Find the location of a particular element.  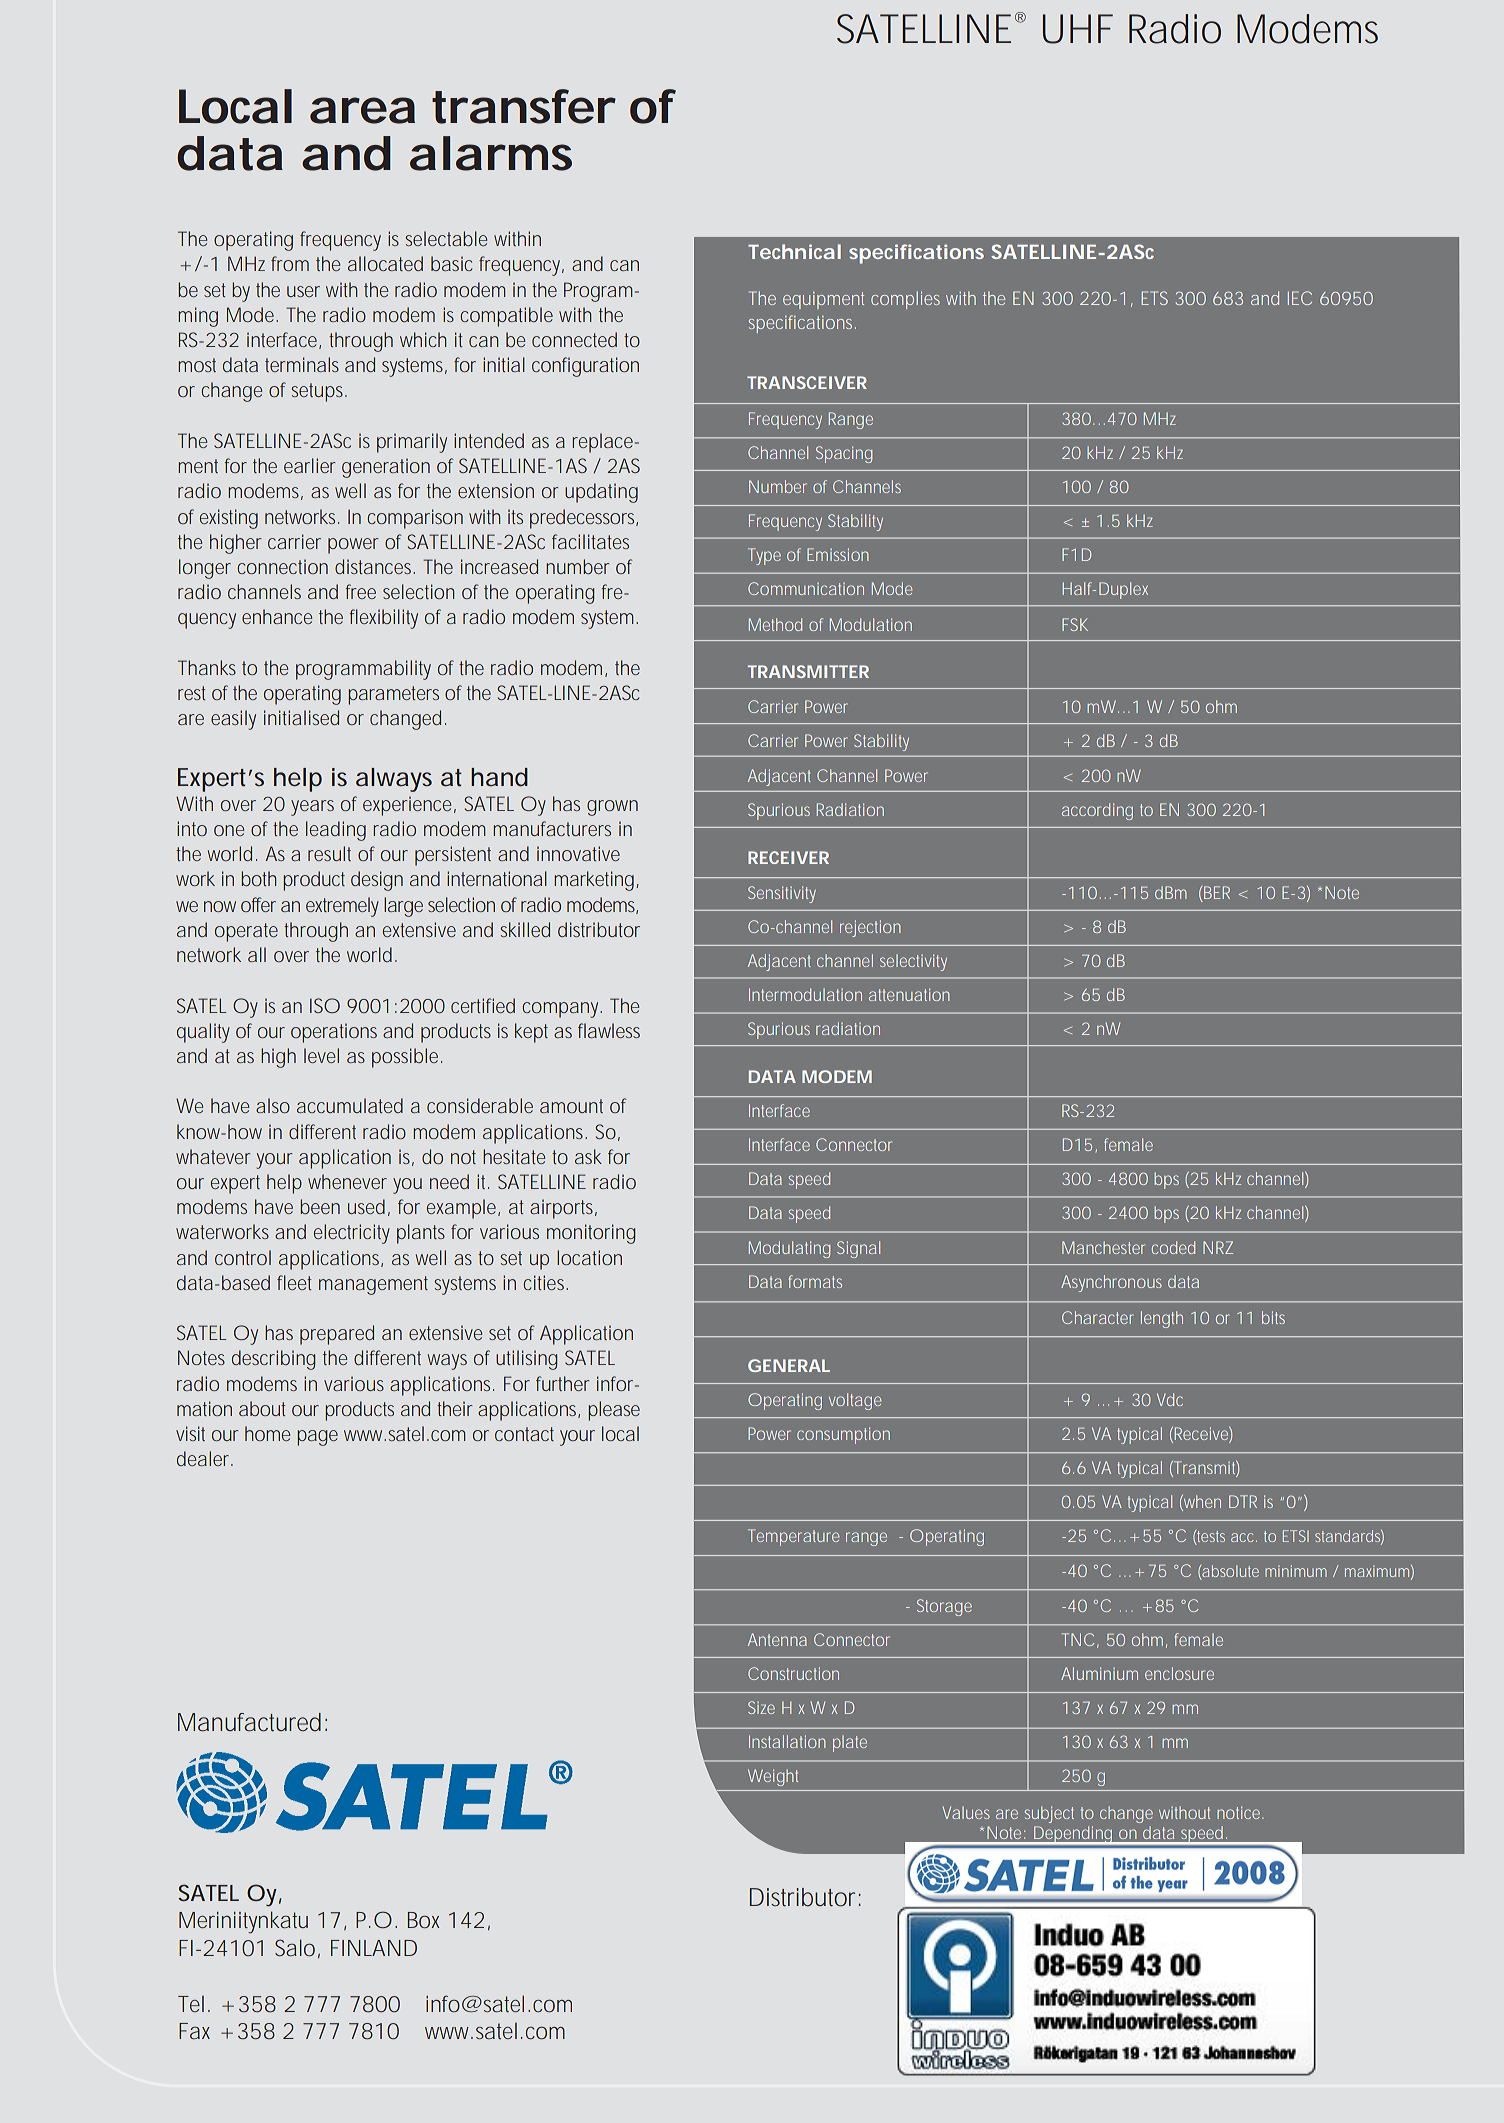

UHF is located at coordinates (1078, 29).
